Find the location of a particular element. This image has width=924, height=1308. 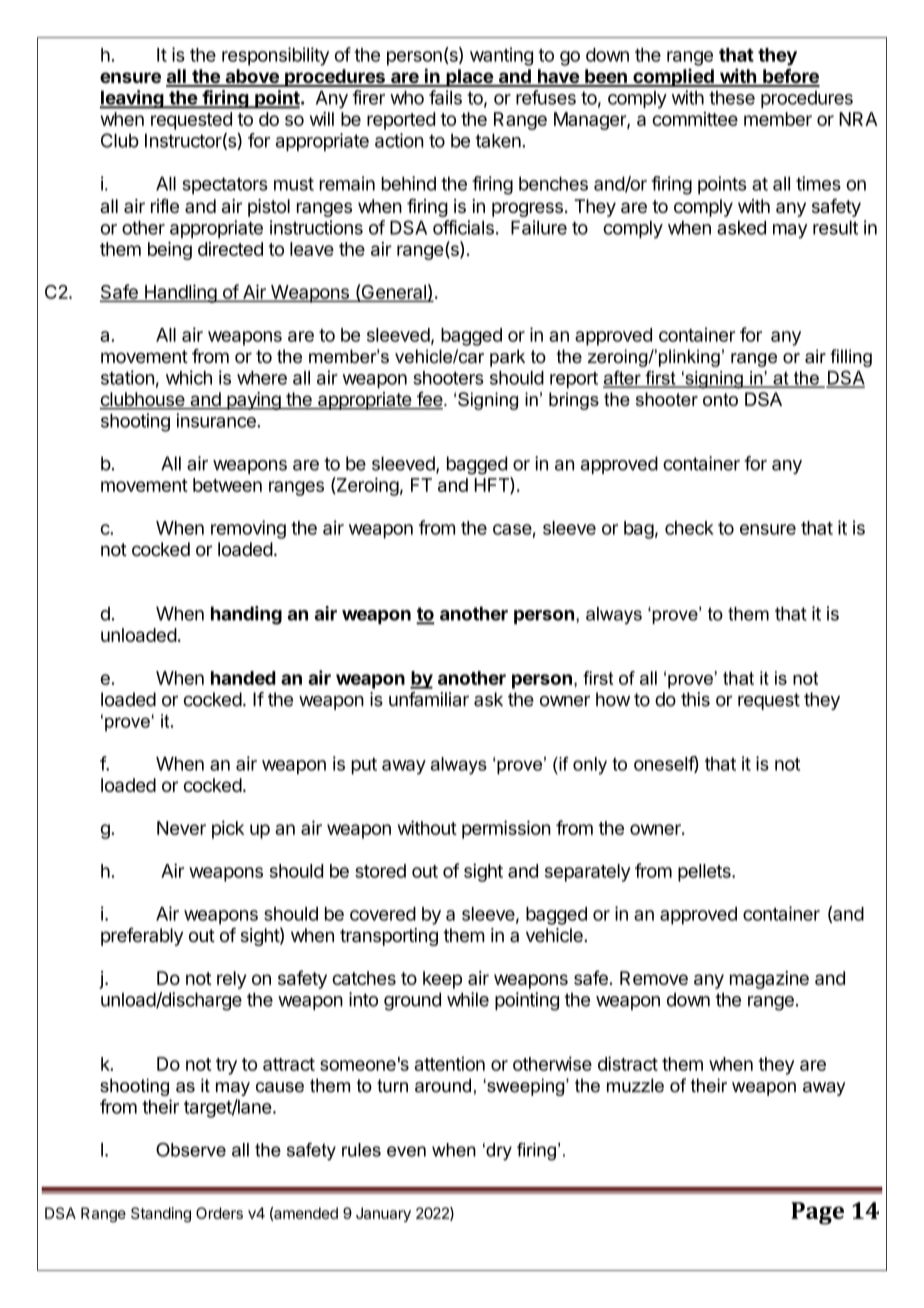

responsibility is located at coordinates (275, 56).
